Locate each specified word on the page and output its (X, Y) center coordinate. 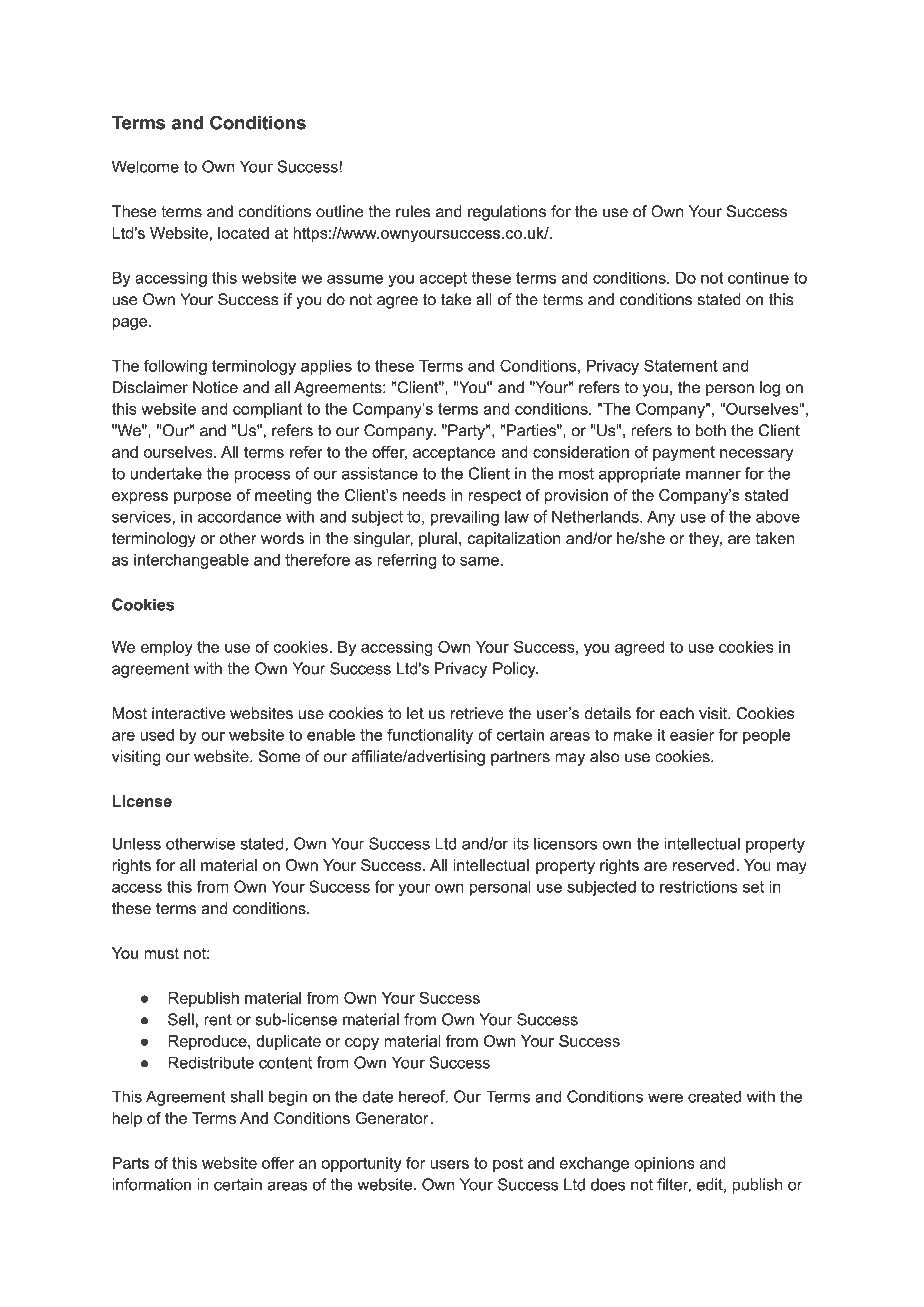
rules (413, 211)
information (151, 1184)
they (705, 540)
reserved (705, 865)
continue (758, 278)
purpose (203, 498)
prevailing (465, 518)
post (508, 1164)
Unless (137, 843)
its (521, 843)
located (243, 233)
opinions (664, 1164)
